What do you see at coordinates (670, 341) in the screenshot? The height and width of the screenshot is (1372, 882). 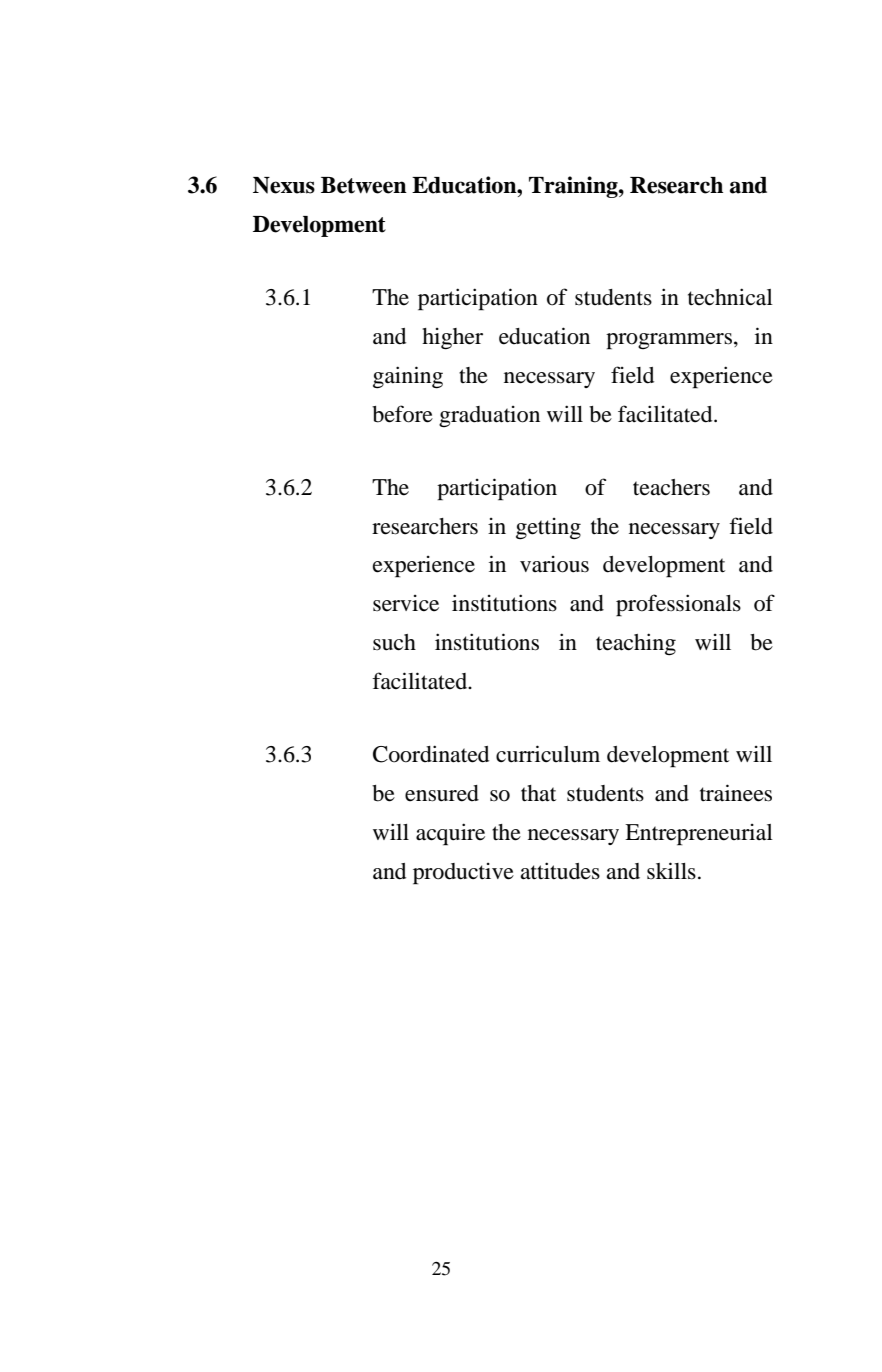 I see `programmers` at bounding box center [670, 341].
